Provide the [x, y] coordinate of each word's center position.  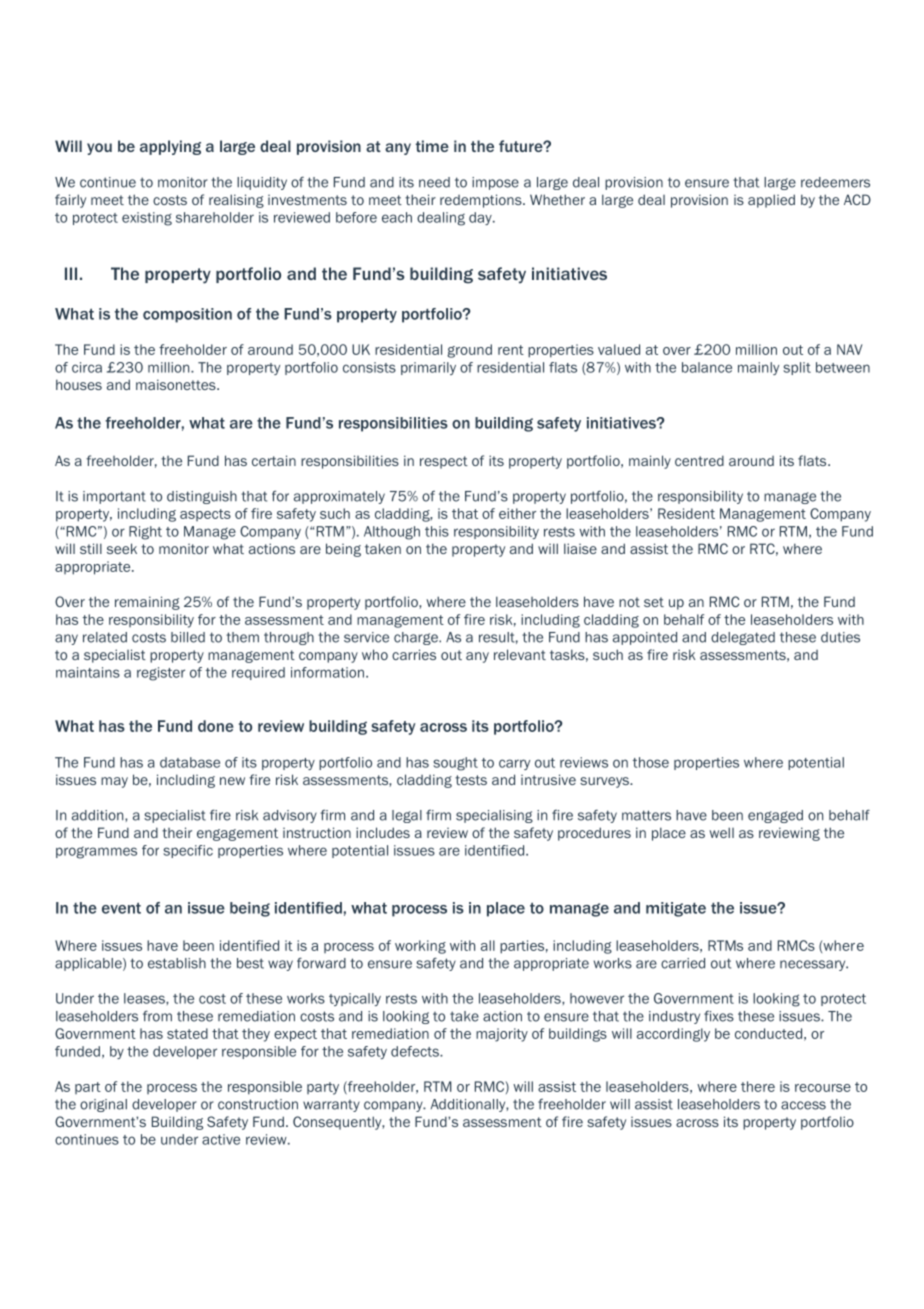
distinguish [202, 497]
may [114, 782]
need [434, 182]
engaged [775, 816]
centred [699, 460]
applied [771, 201]
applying [170, 147]
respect [444, 462]
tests [471, 780]
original [103, 1105]
